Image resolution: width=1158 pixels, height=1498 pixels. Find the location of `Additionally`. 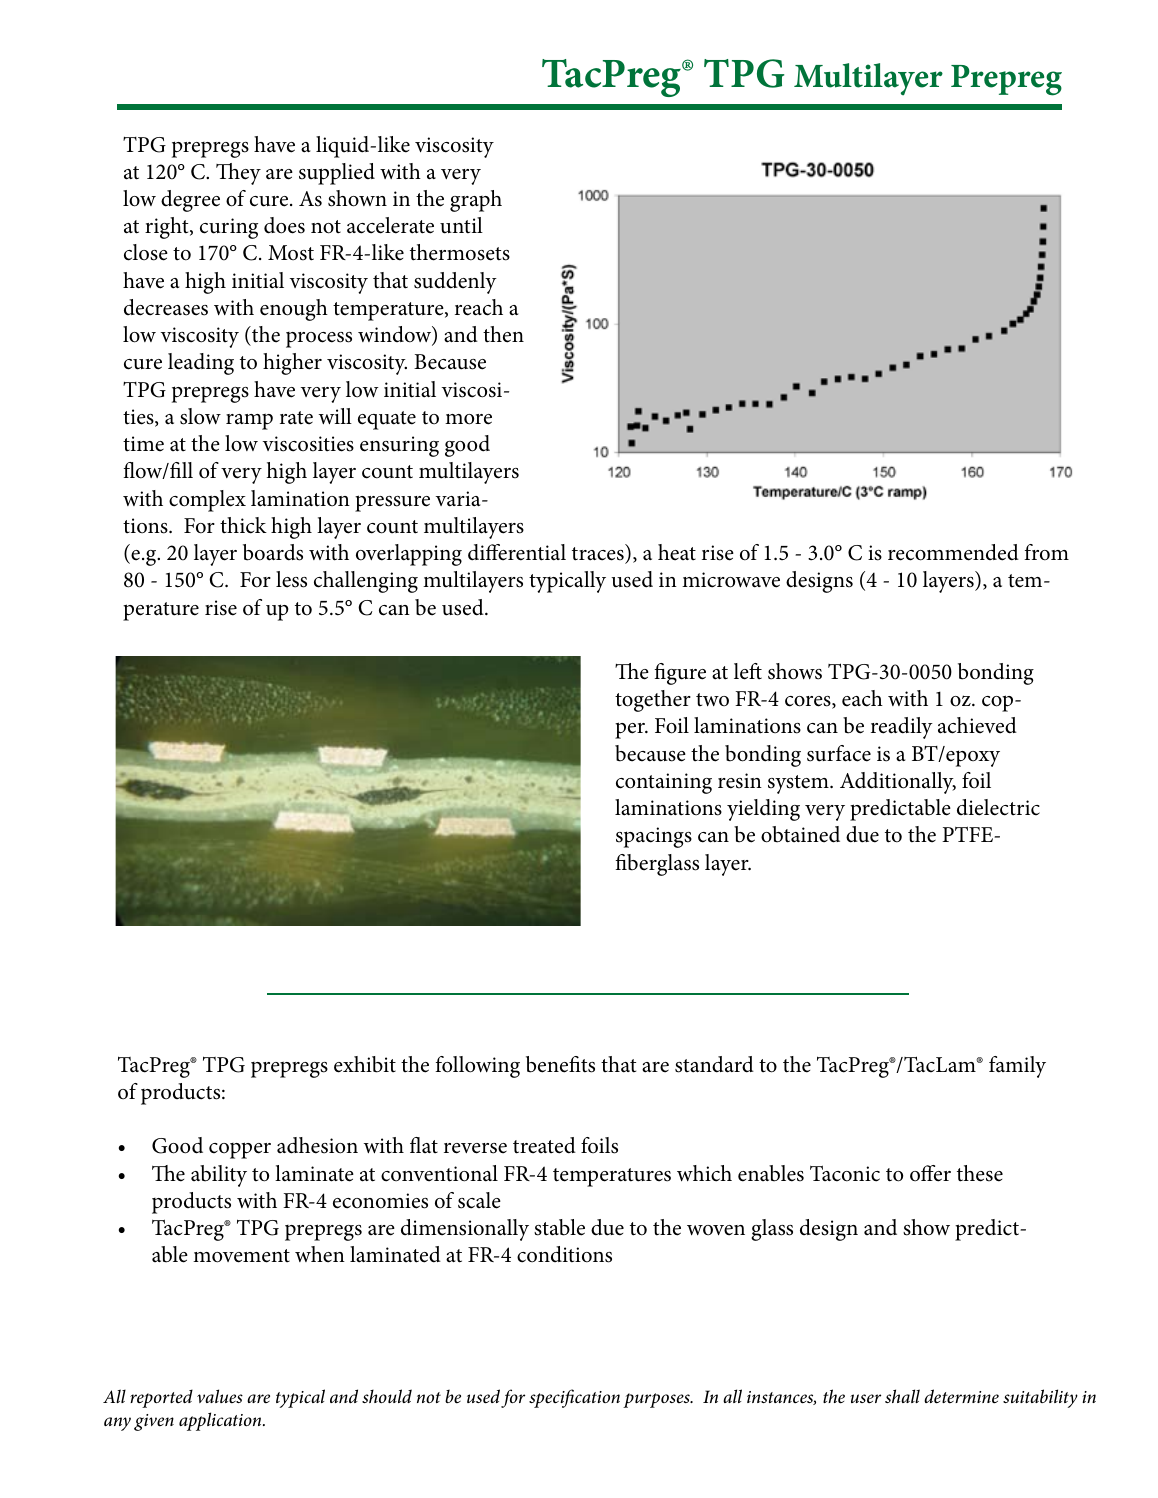

Additionally is located at coordinates (898, 783).
